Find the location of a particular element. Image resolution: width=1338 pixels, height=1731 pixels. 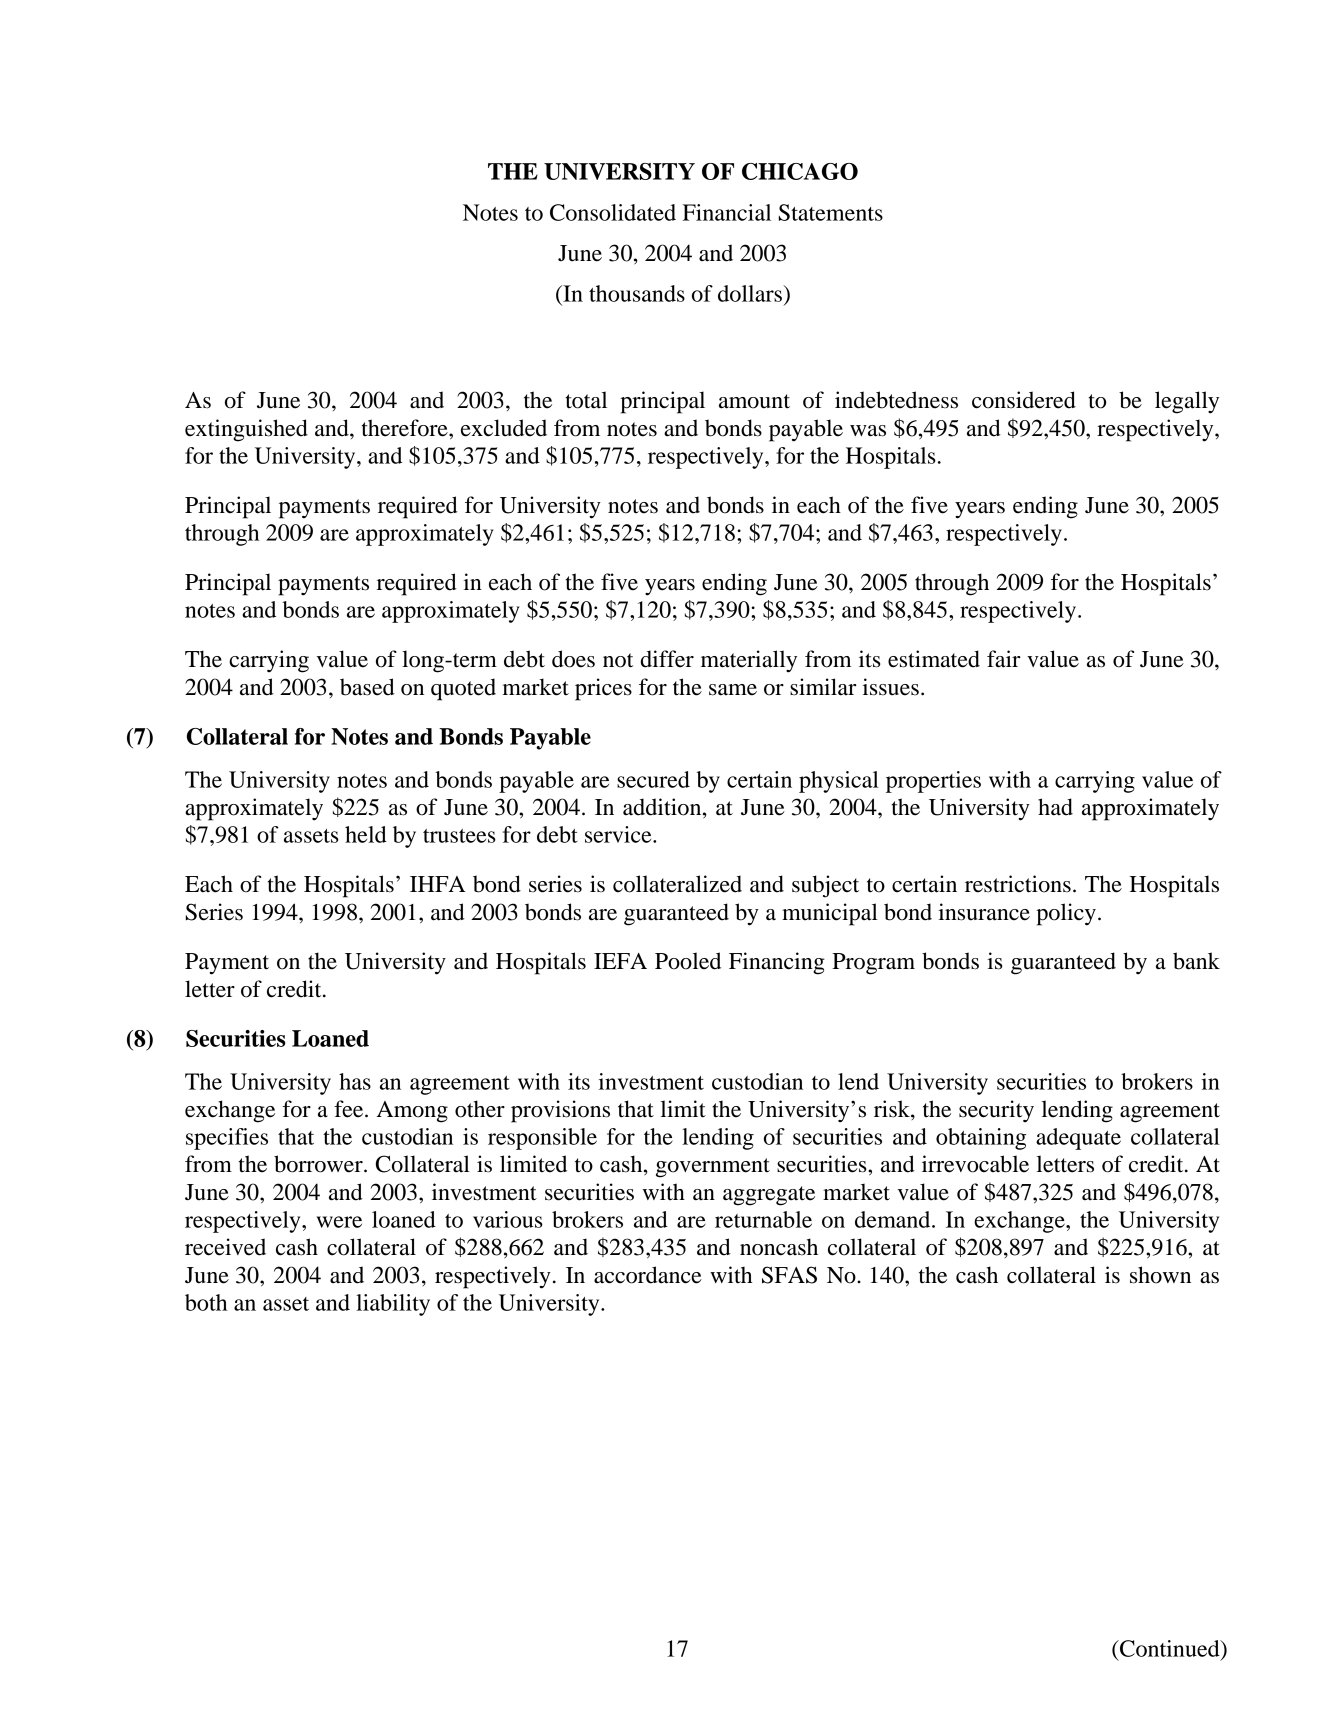

based is located at coordinates (367, 687).
